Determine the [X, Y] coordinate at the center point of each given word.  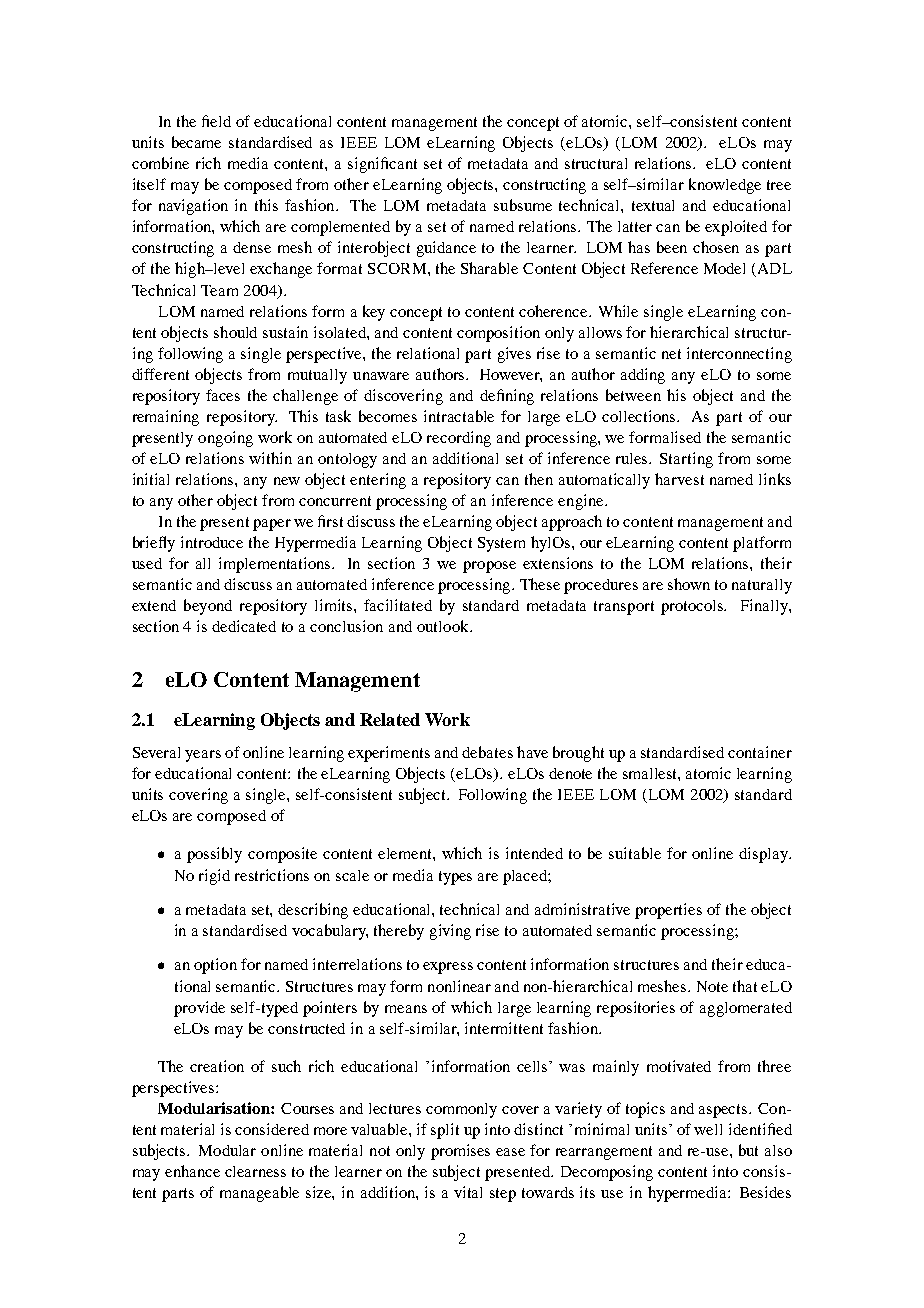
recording [459, 439]
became [196, 142]
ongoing [225, 439]
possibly [214, 855]
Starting [686, 460]
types [455, 878]
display [765, 855]
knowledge [725, 186]
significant [382, 165]
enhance [192, 1171]
